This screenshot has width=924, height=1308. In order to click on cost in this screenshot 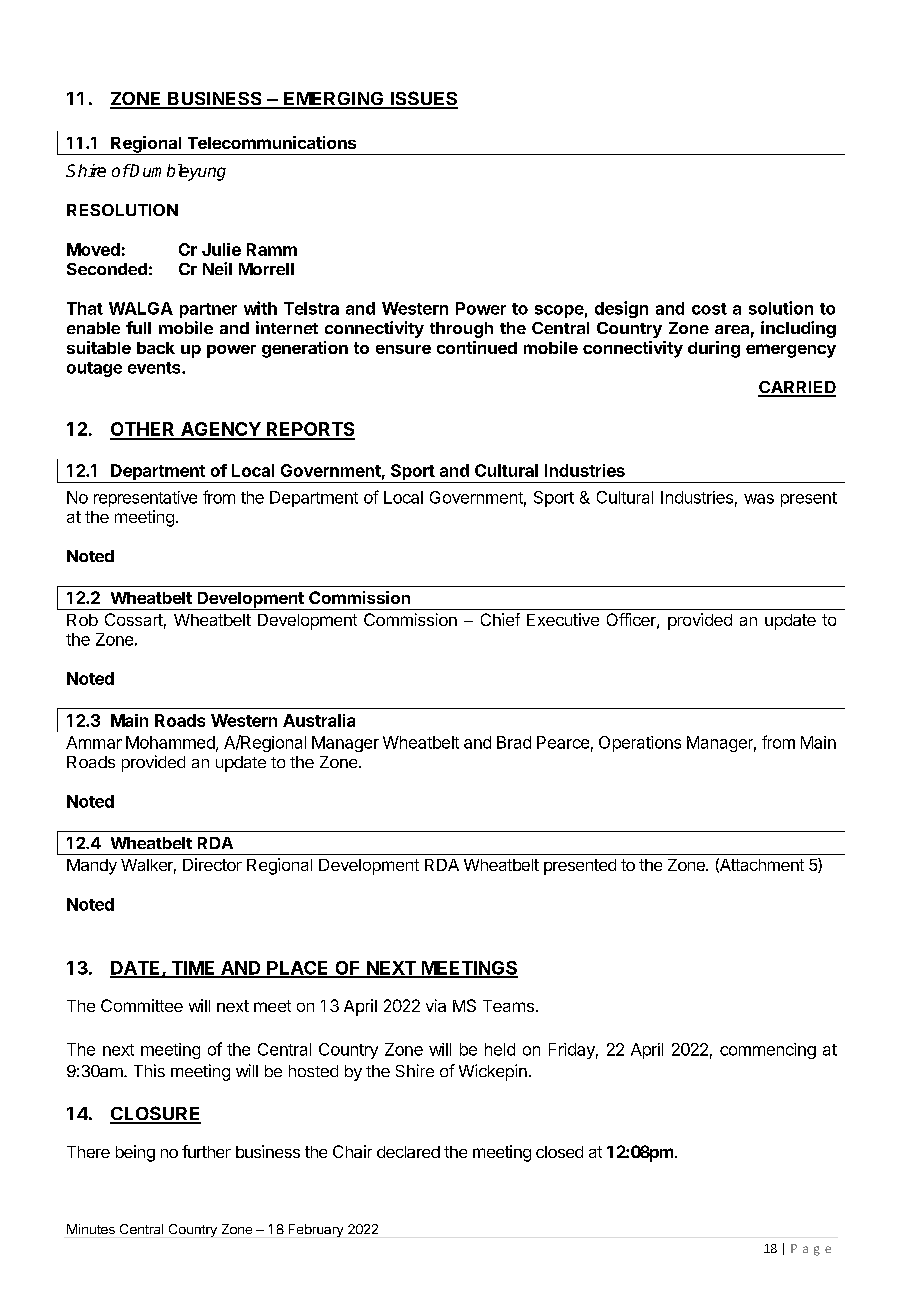, I will do `click(709, 309)`.
